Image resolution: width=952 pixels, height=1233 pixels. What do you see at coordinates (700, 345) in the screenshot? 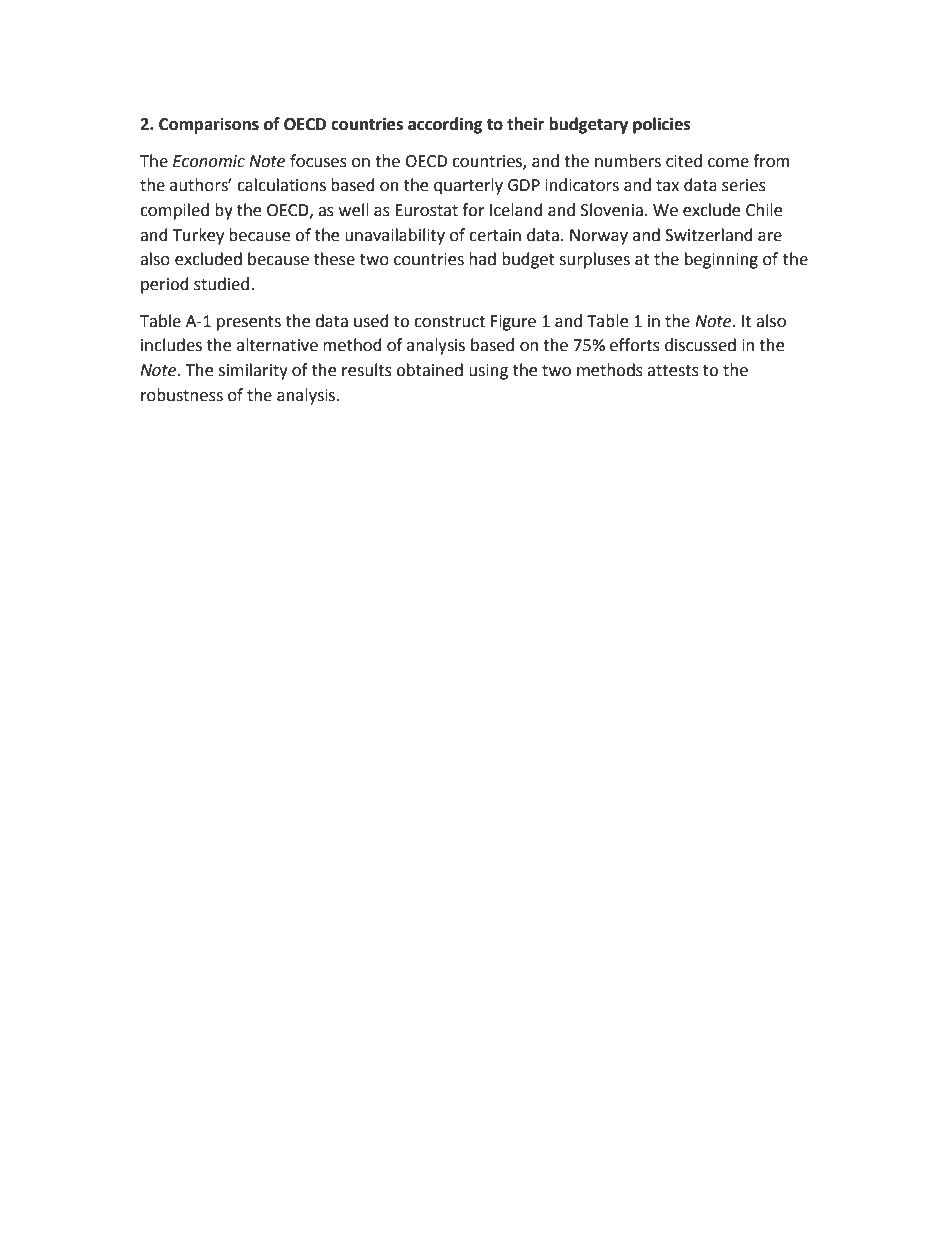
I see `discussed` at bounding box center [700, 345].
